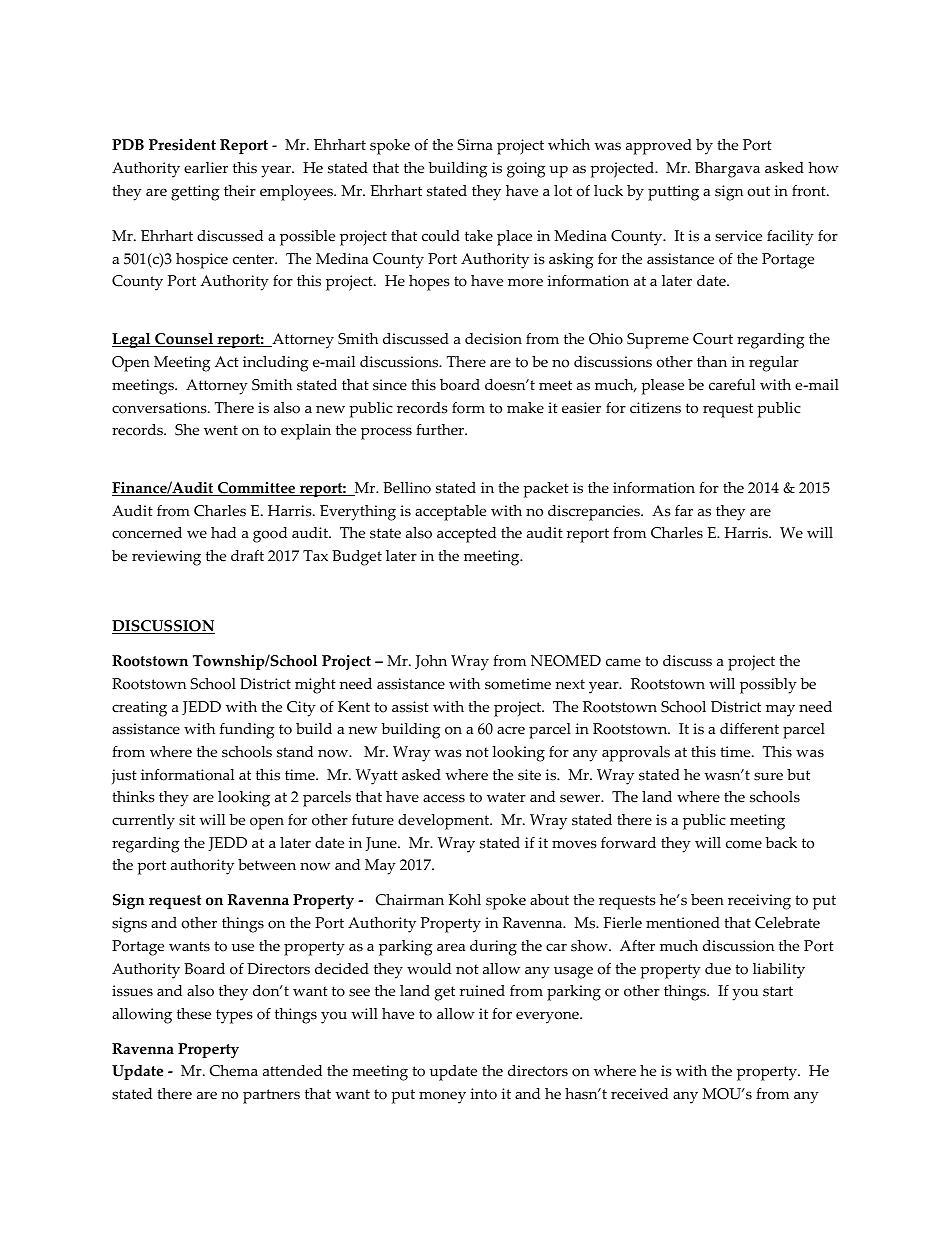 Image resolution: width=952 pixels, height=1233 pixels. Describe the element at coordinates (768, 776) in the image. I see `sure` at that location.
